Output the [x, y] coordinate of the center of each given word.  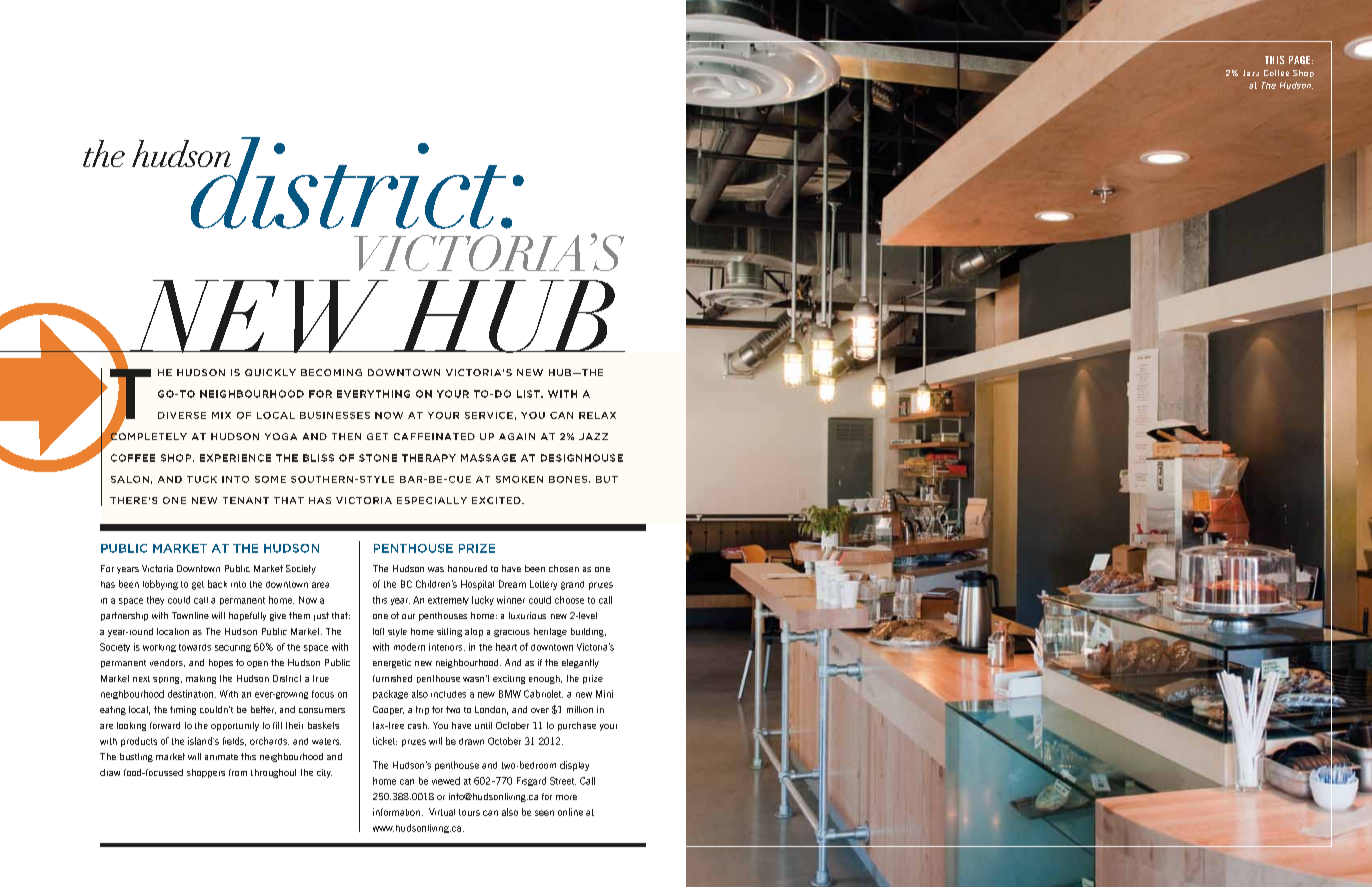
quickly [270, 372]
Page [1301, 60]
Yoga [281, 436]
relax [597, 415]
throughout [273, 773]
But [607, 479]
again [517, 436]
